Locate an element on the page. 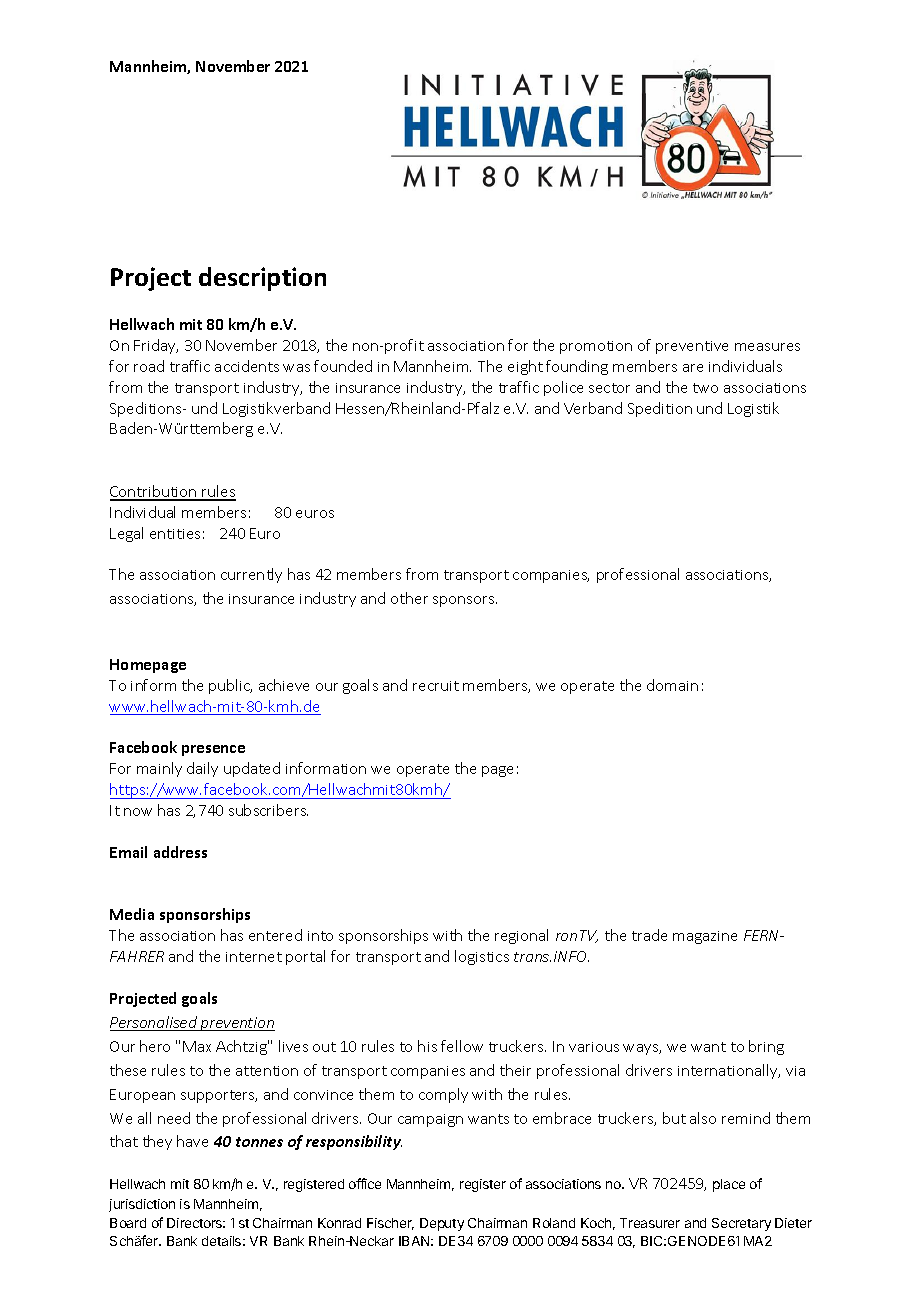  Deputy is located at coordinates (442, 1224).
